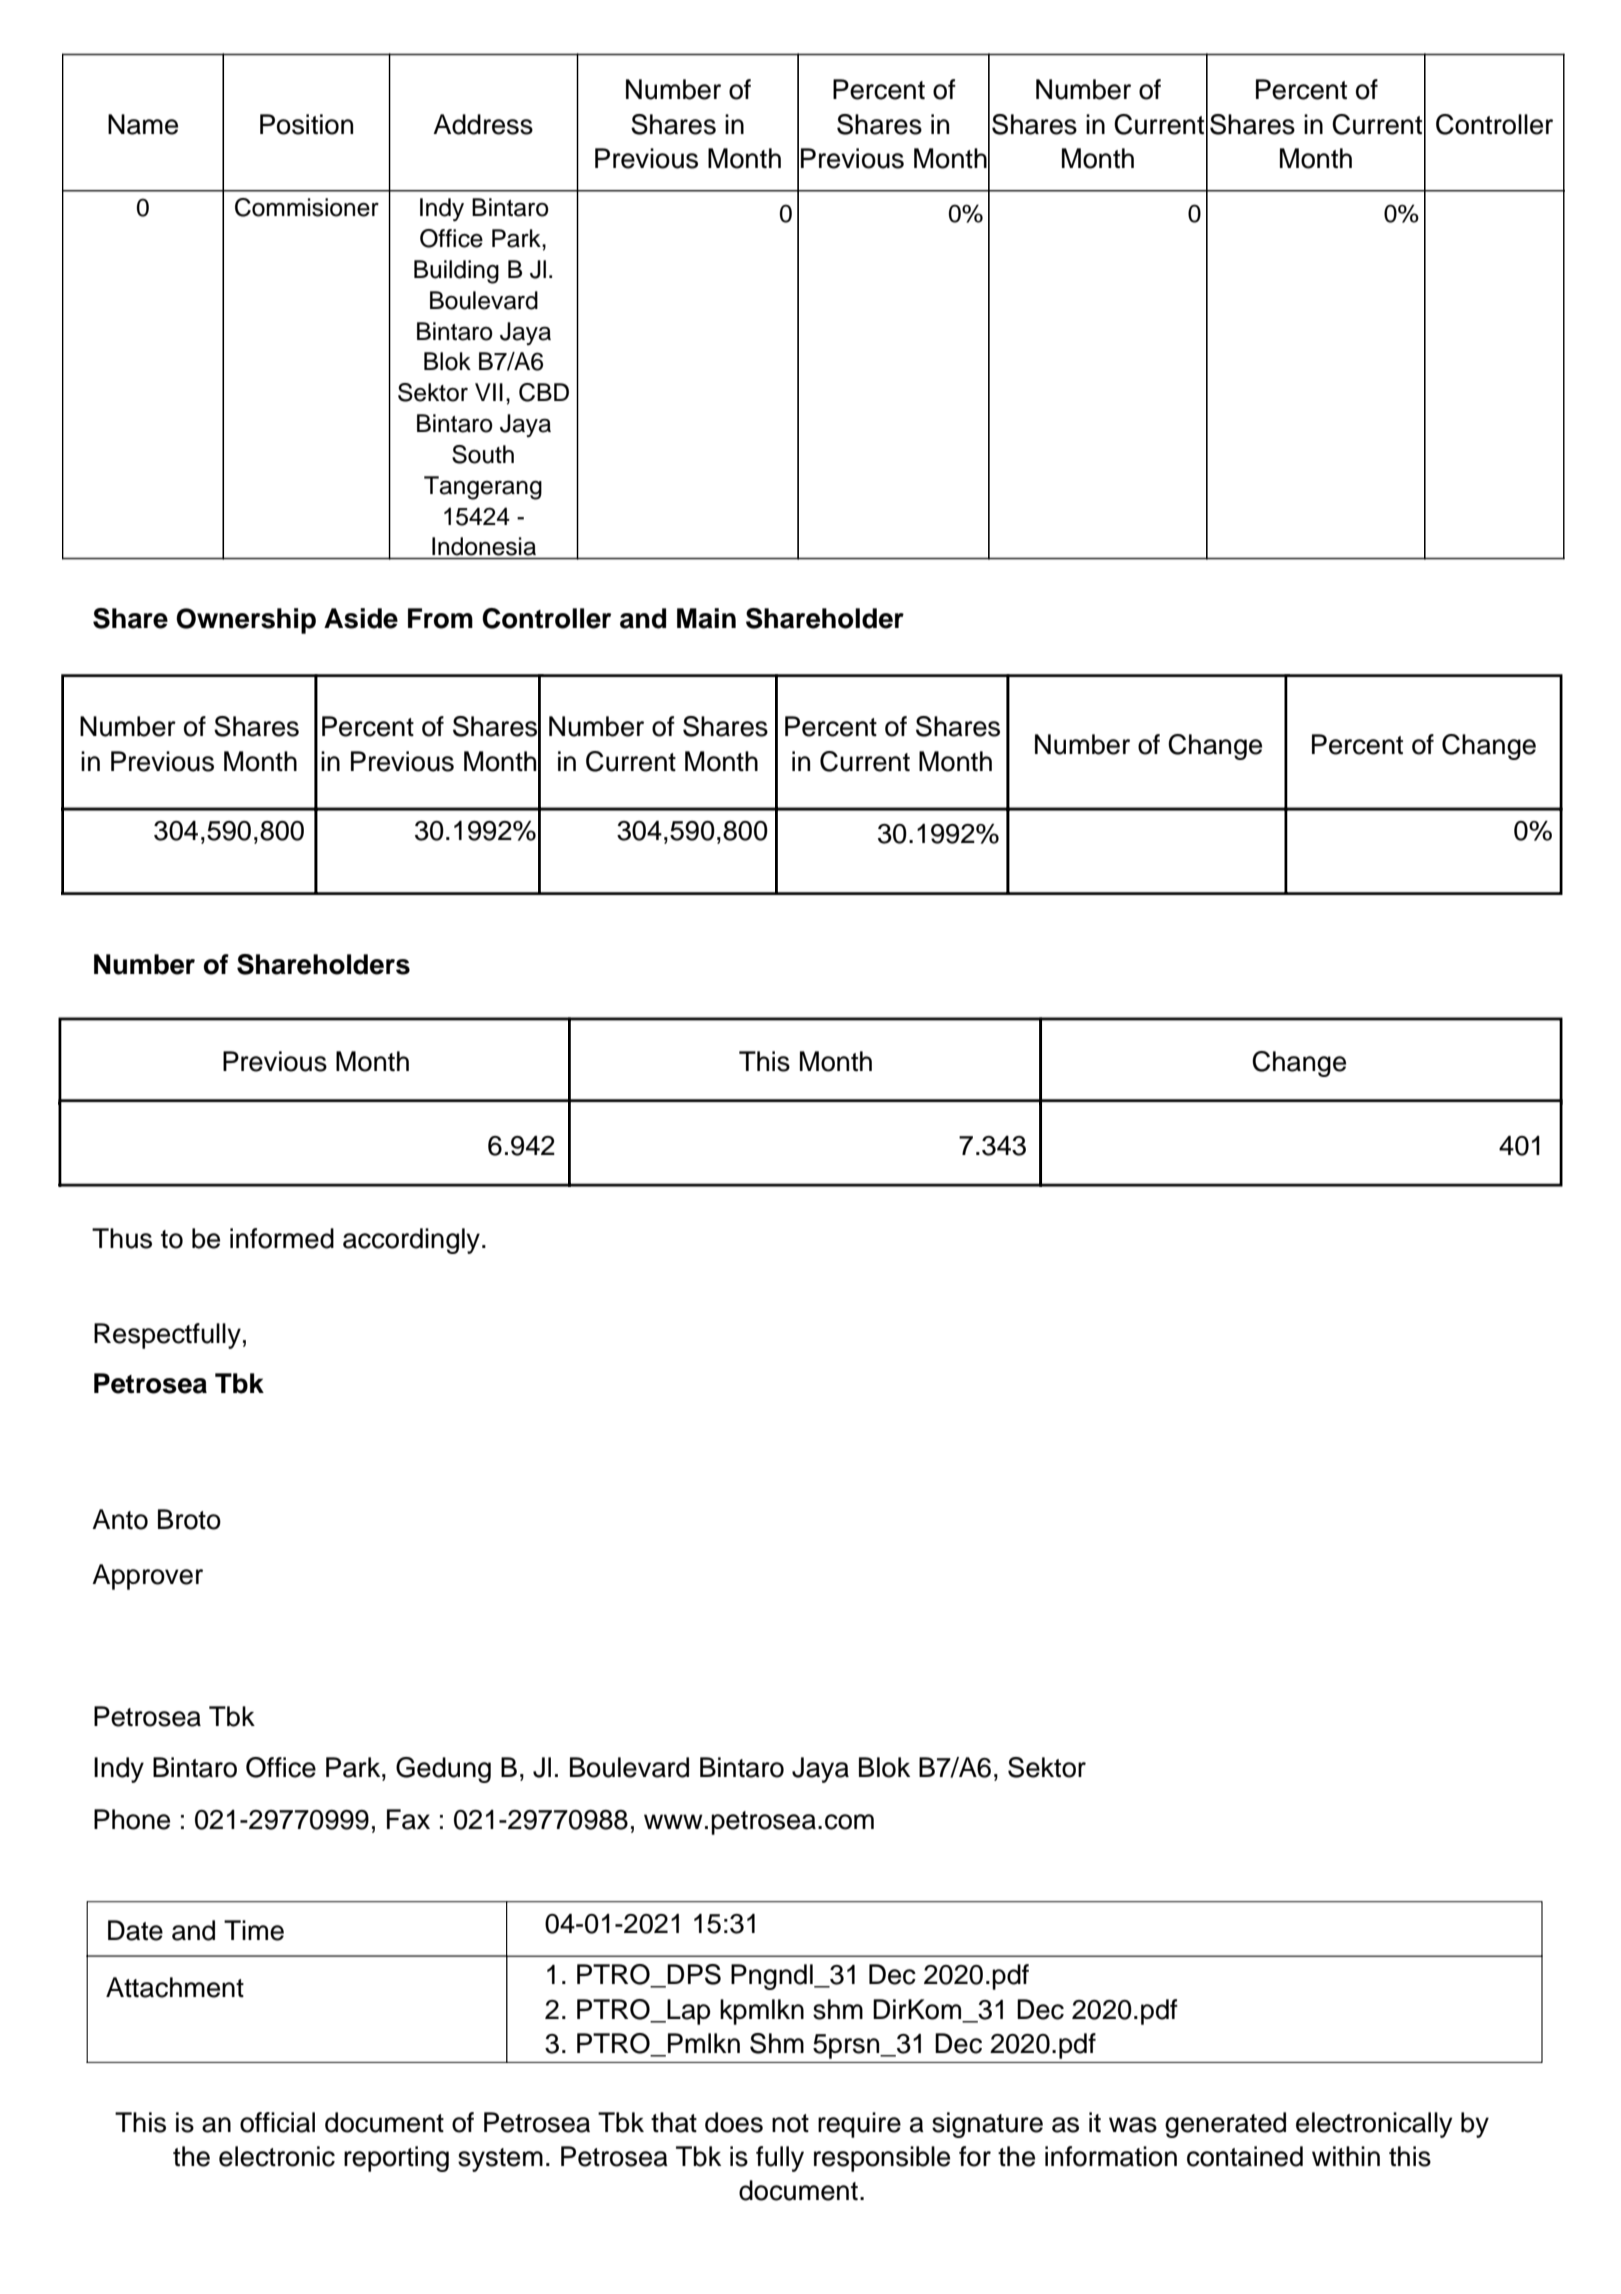 The width and height of the screenshot is (1621, 2294). Describe the element at coordinates (706, 618) in the screenshot. I see `Main` at that location.
